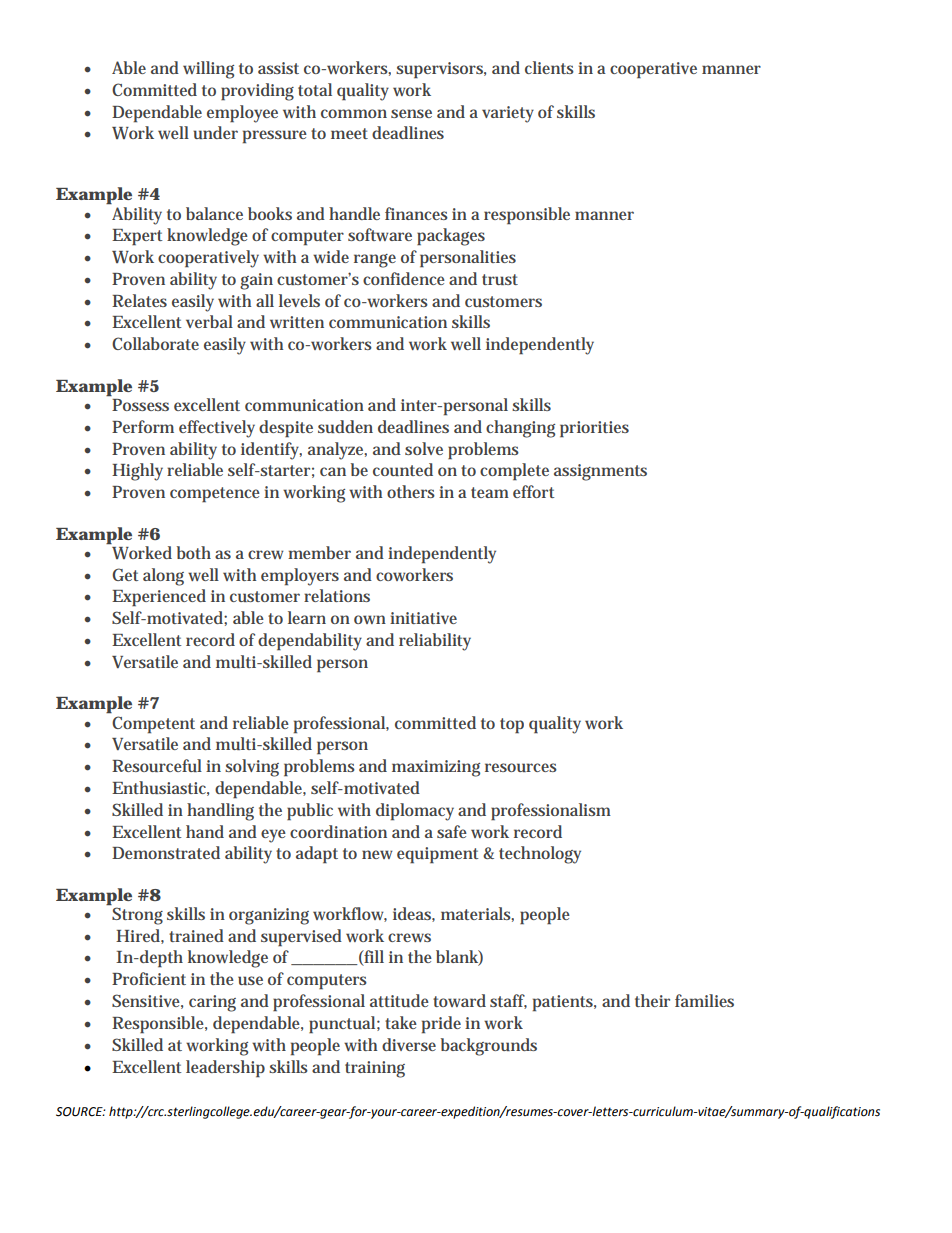  What do you see at coordinates (194, 552) in the screenshot?
I see `both` at bounding box center [194, 552].
